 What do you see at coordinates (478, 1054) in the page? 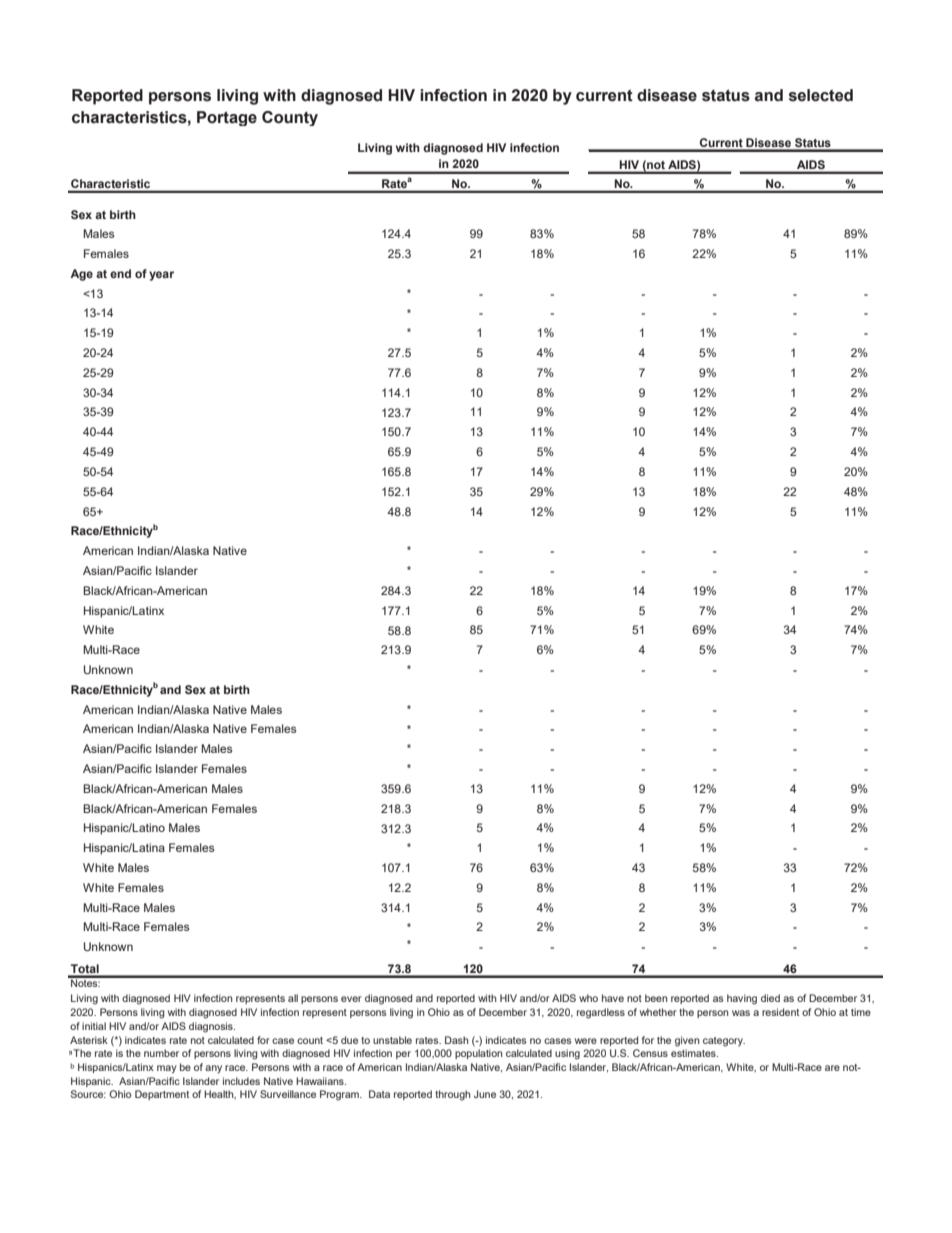
I see `population` at bounding box center [478, 1054].
